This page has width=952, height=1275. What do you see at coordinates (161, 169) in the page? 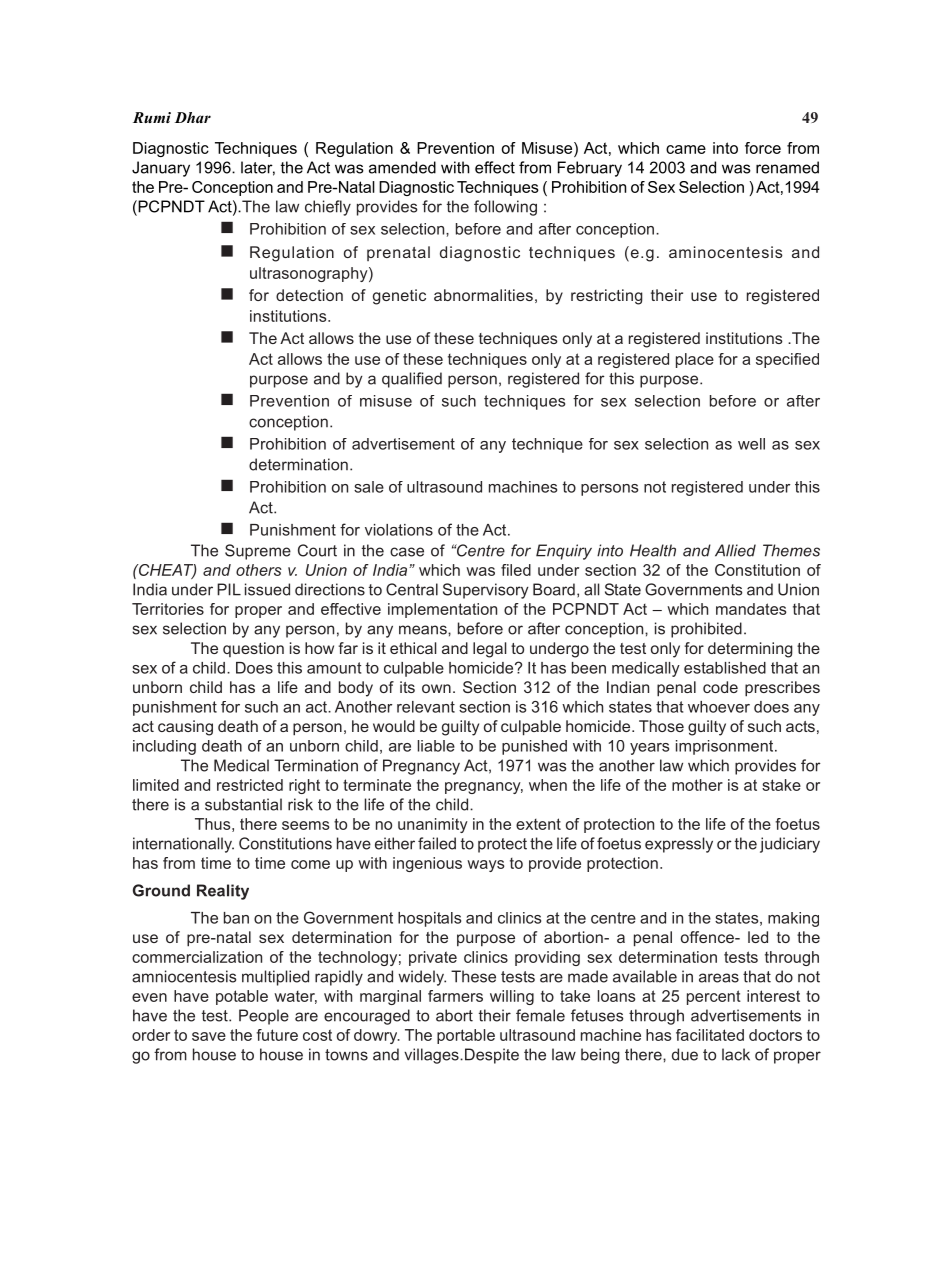
I see `January` at bounding box center [161, 169].
